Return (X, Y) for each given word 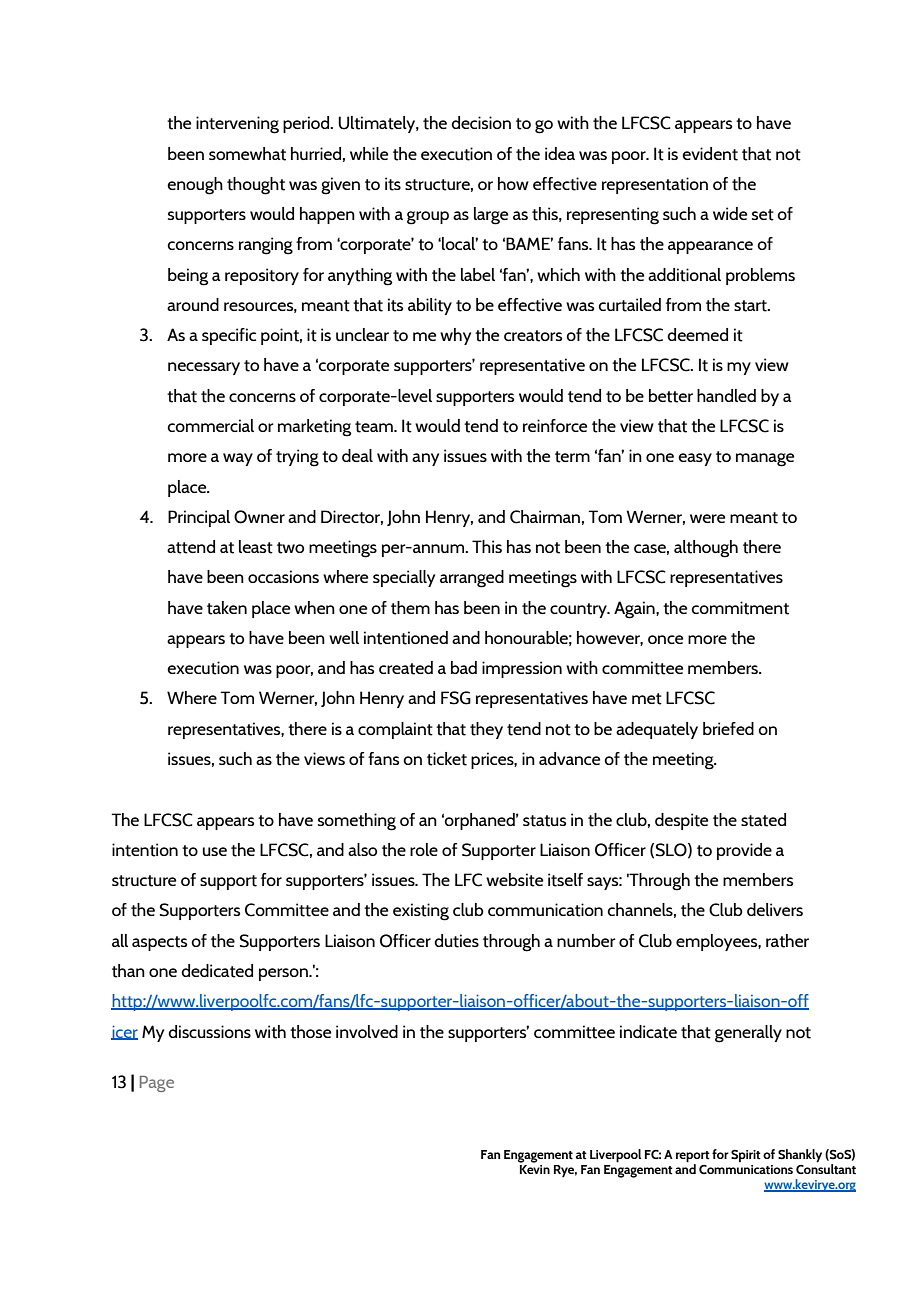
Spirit (746, 1156)
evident (710, 154)
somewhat (247, 154)
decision (481, 122)
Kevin (534, 1168)
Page (157, 1084)
